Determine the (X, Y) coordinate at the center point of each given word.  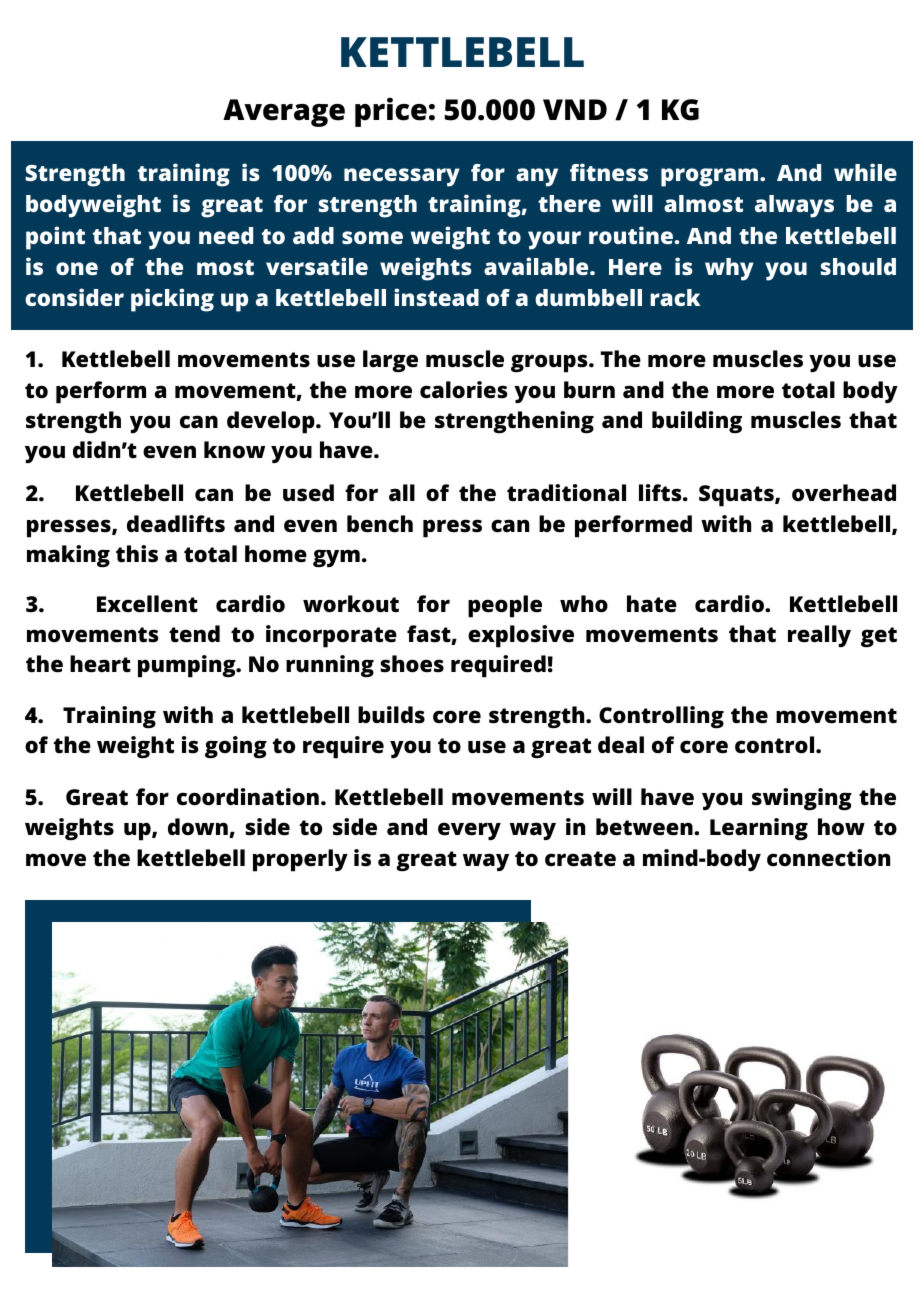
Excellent (147, 604)
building (697, 422)
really (819, 636)
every (469, 831)
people (505, 606)
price (391, 112)
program (711, 177)
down (199, 828)
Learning (759, 829)
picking (172, 300)
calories (464, 390)
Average (284, 113)
